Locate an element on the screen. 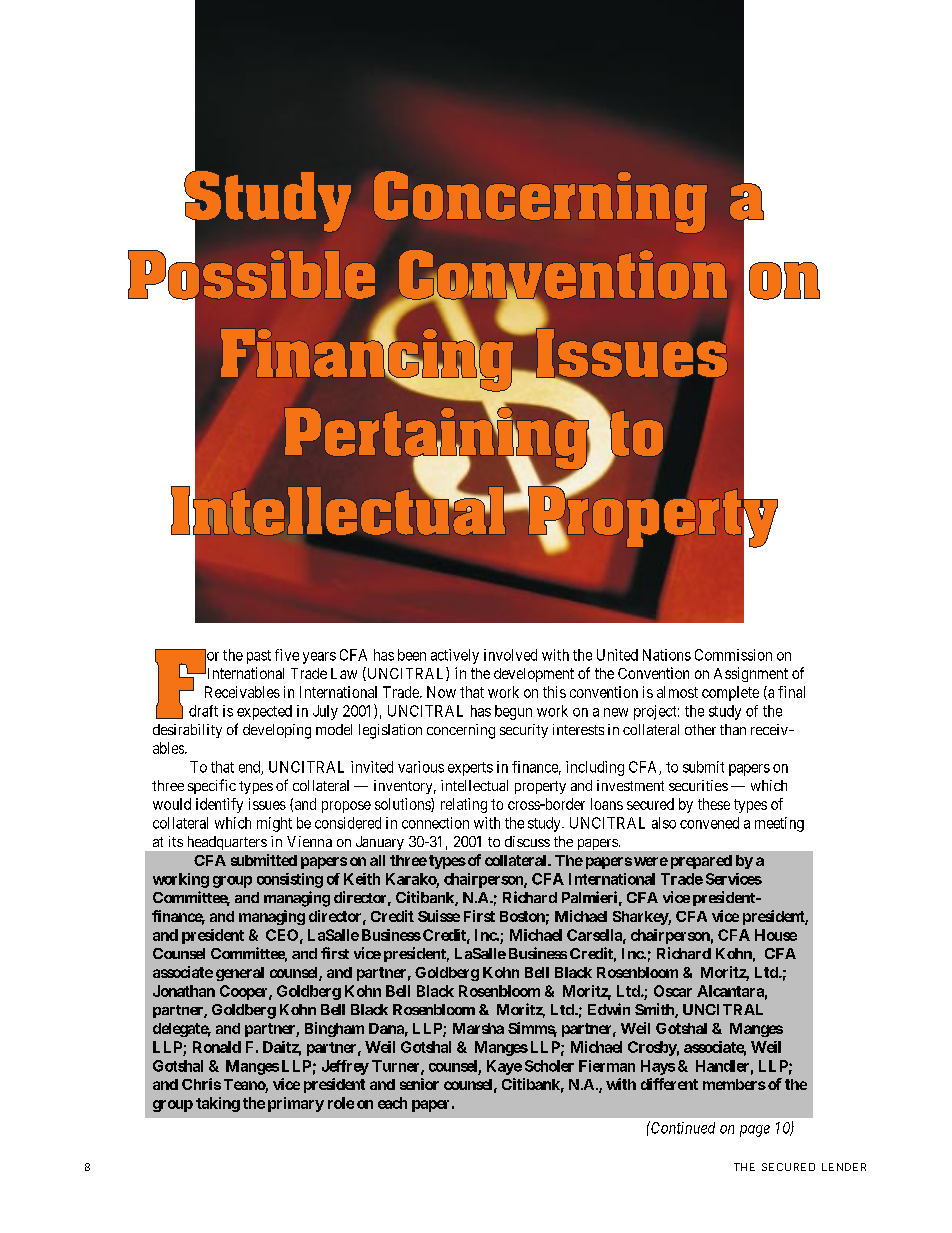  Marsha is located at coordinates (478, 1028).
